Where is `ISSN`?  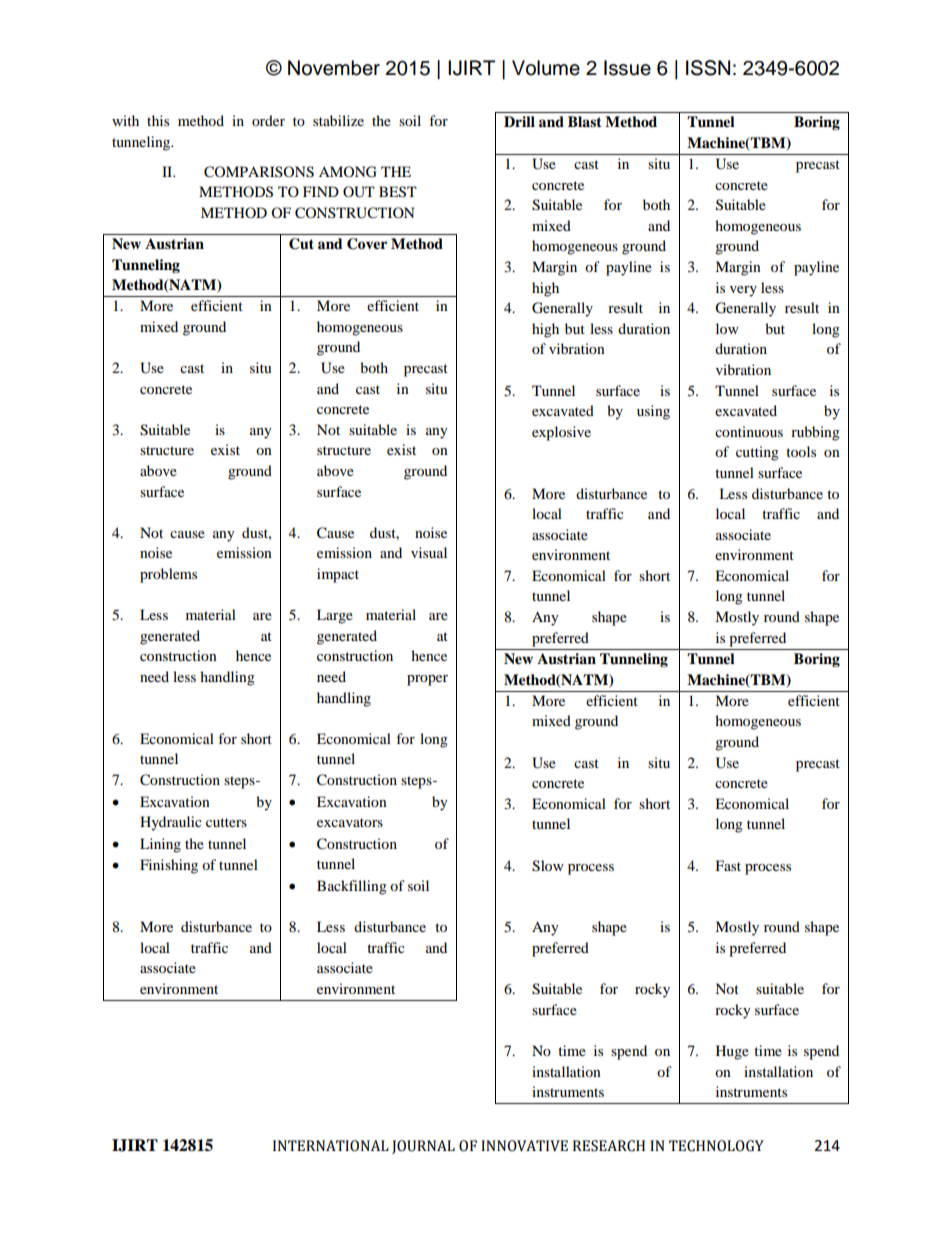 ISSN is located at coordinates (708, 68).
